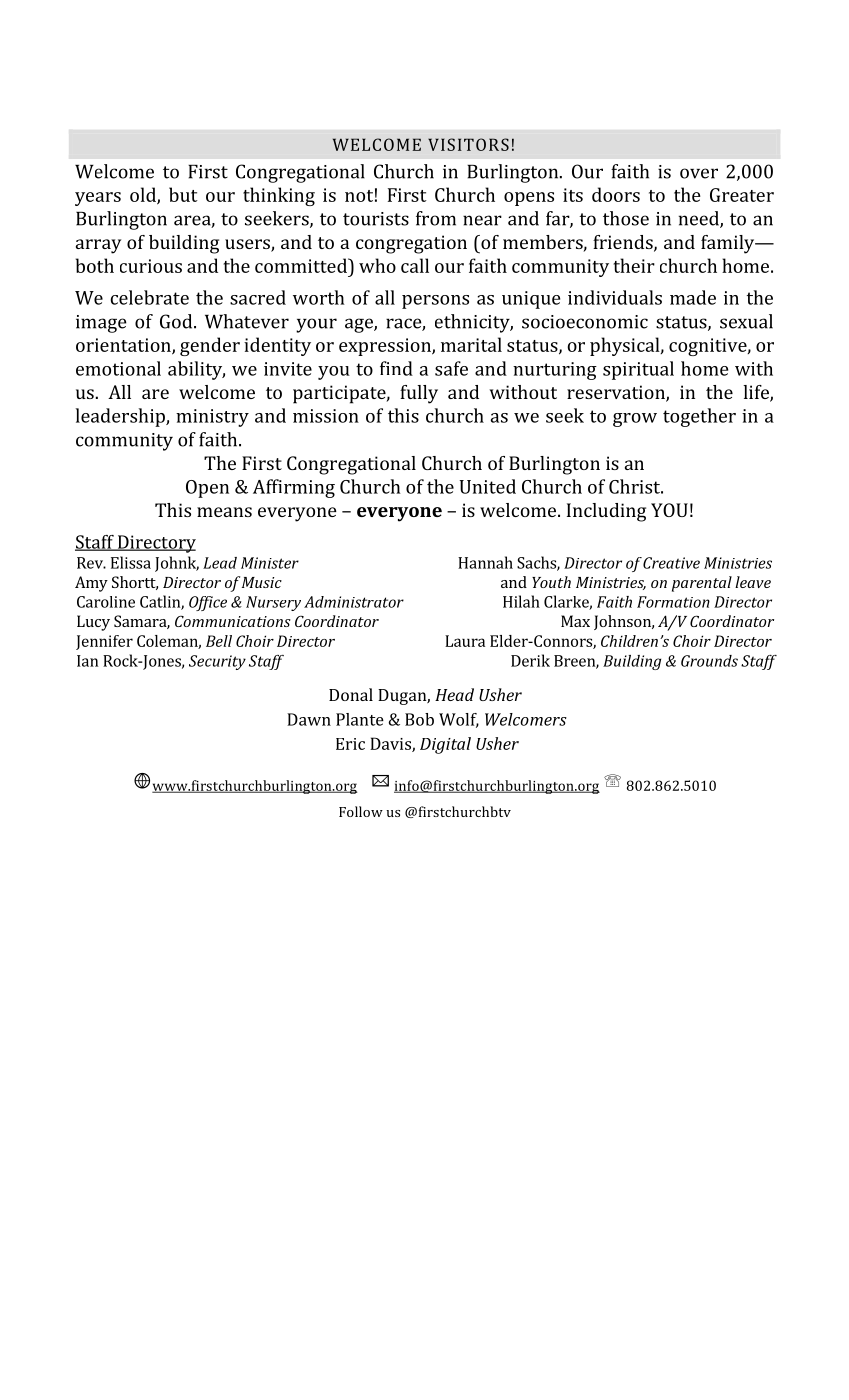 This document has width=849, height=1400. Describe the element at coordinates (183, 194) in the document. I see `but` at that location.
